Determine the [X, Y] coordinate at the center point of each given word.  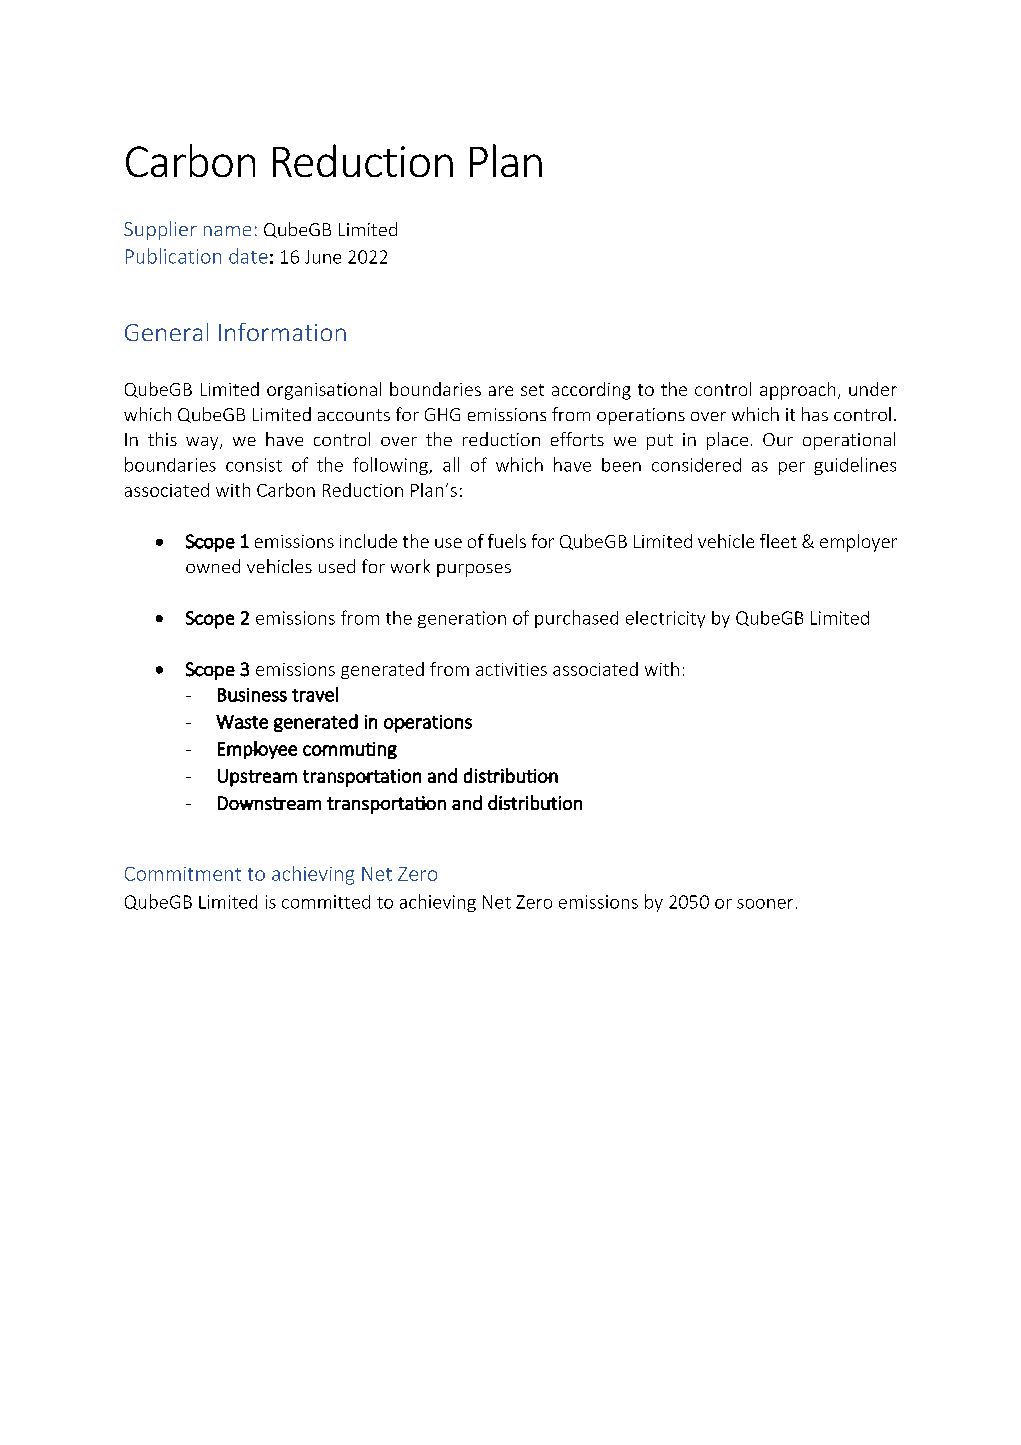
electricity [665, 619]
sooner [765, 904]
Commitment [183, 874]
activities [511, 669]
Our [778, 439]
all [451, 464]
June [323, 257]
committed [326, 902]
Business [252, 695]
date [248, 256]
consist [254, 465]
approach [797, 391]
